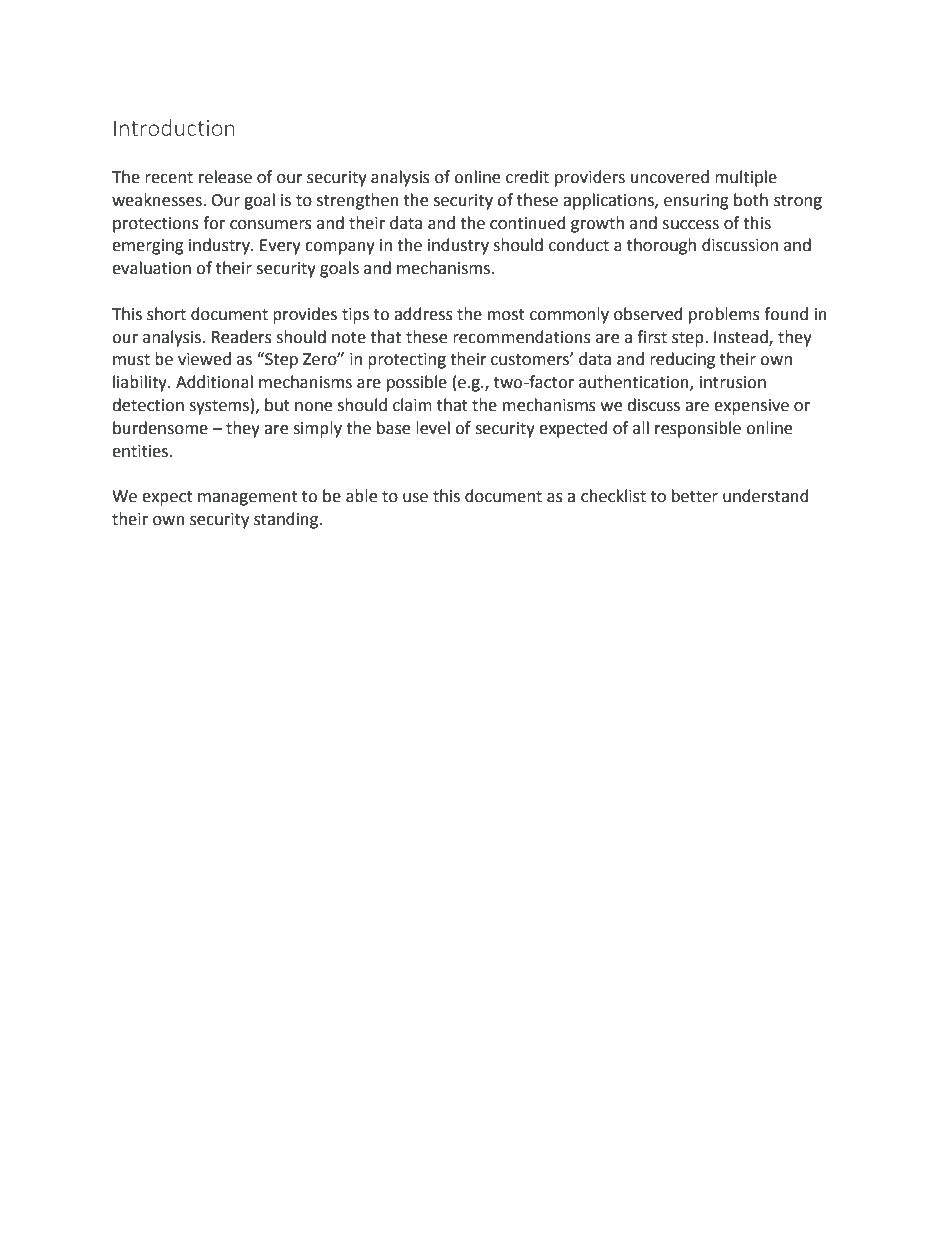  Describe the element at coordinates (214, 223) in the screenshot. I see `for` at that location.
